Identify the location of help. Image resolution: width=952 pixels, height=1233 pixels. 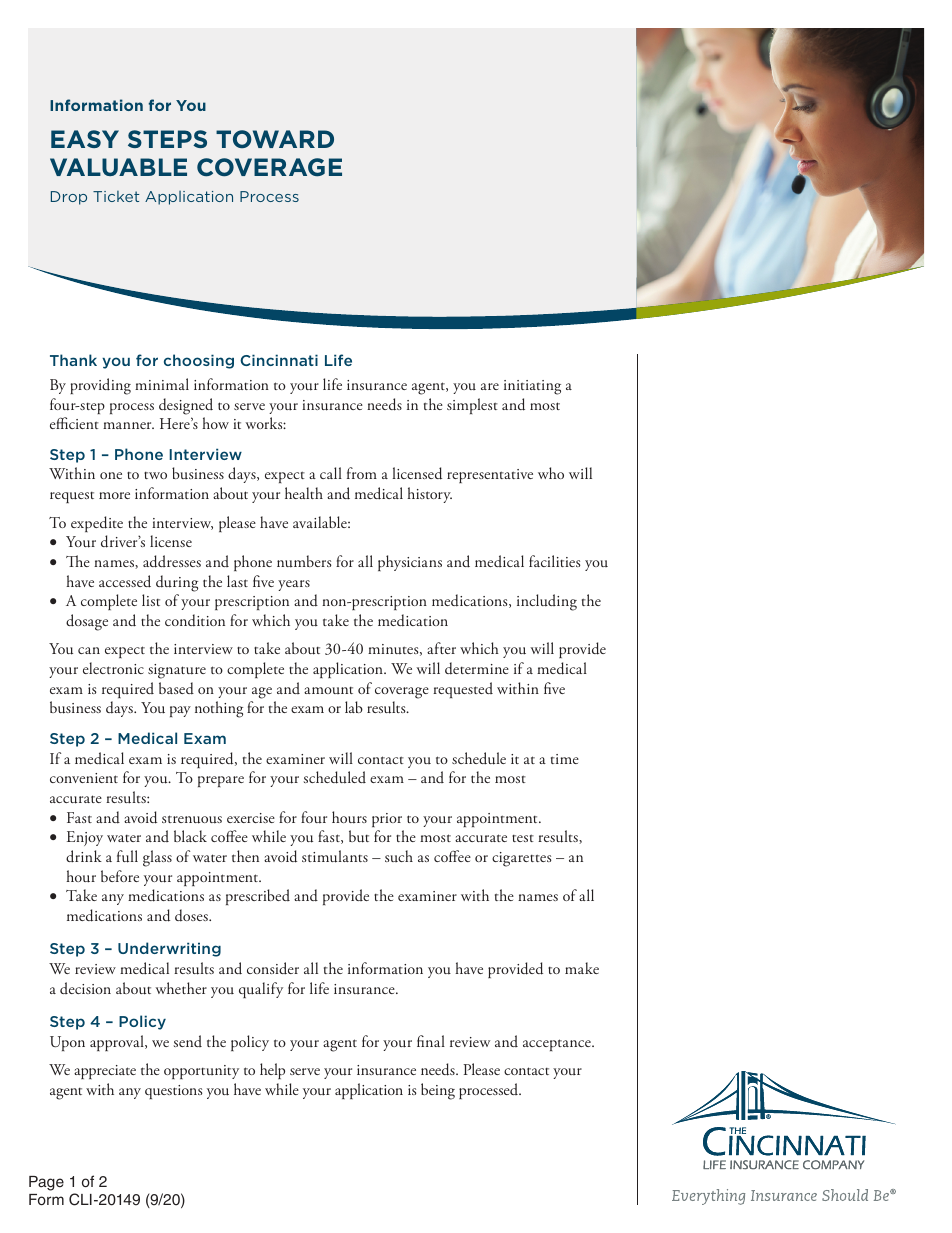
(272, 1071).
